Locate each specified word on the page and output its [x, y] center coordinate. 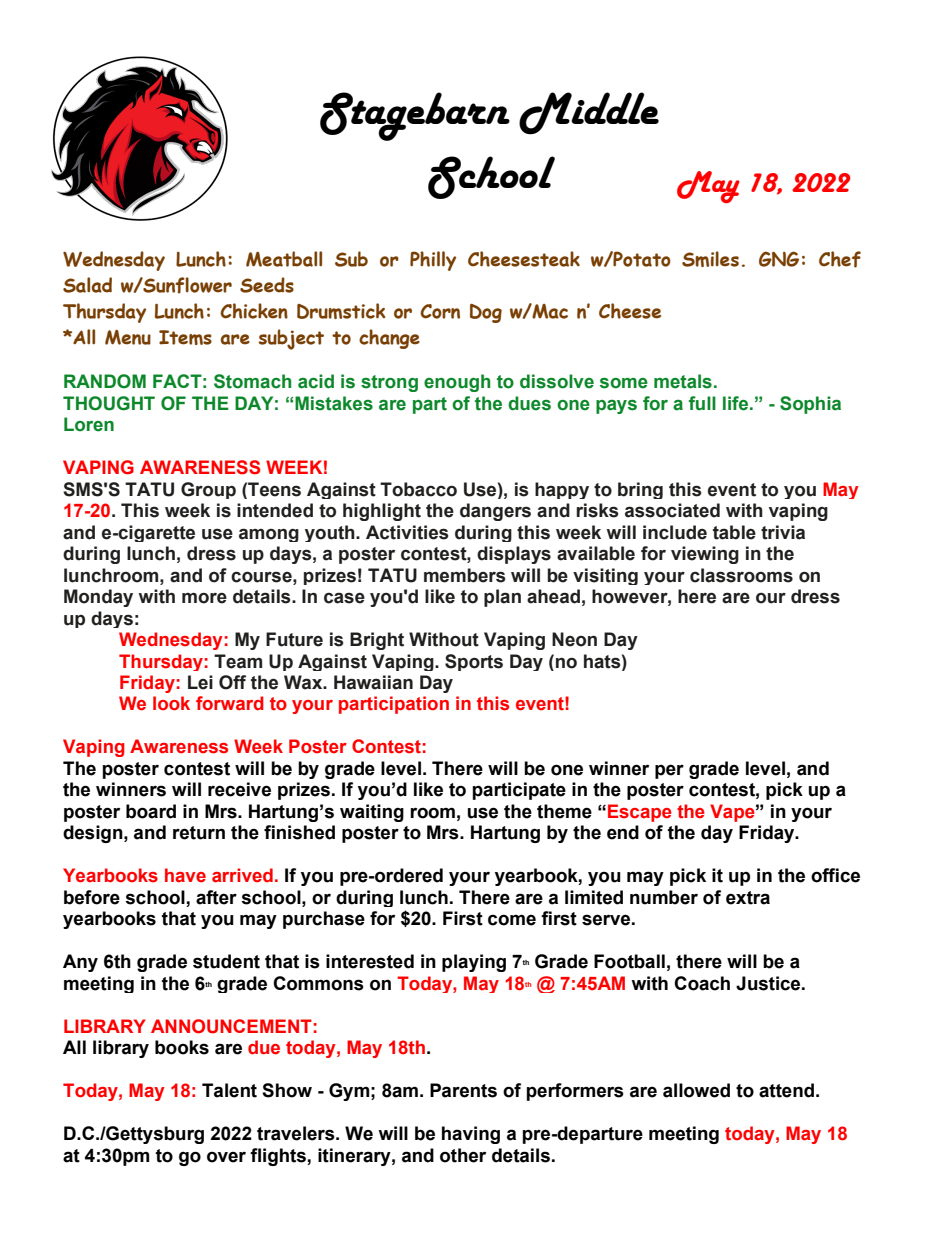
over [226, 1157]
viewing [705, 555]
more [204, 598]
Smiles [710, 259]
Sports [474, 662]
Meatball [284, 259]
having [471, 1135]
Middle [589, 113]
